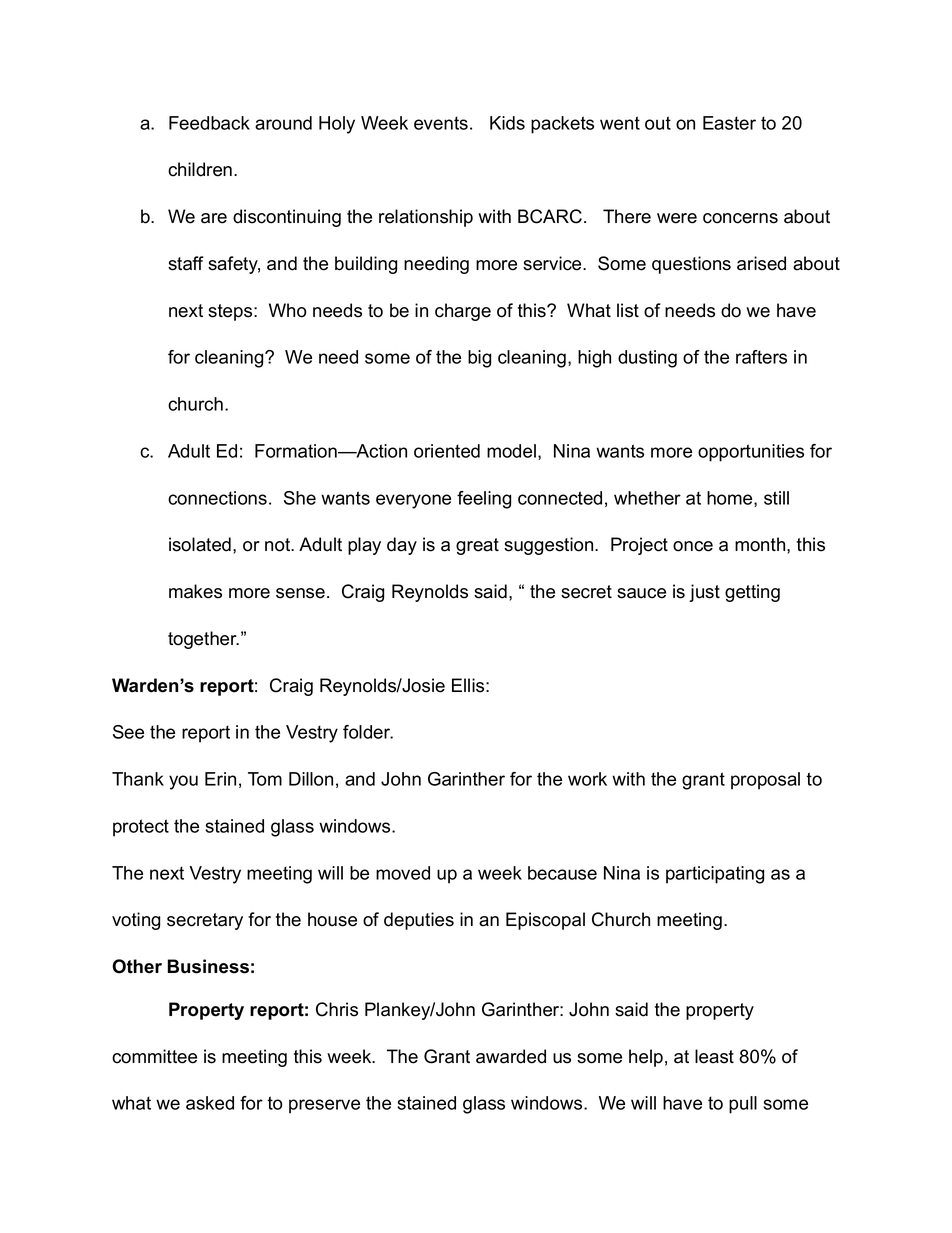 Image resolution: width=952 pixels, height=1233 pixels. I want to click on proposal, so click(765, 781).
